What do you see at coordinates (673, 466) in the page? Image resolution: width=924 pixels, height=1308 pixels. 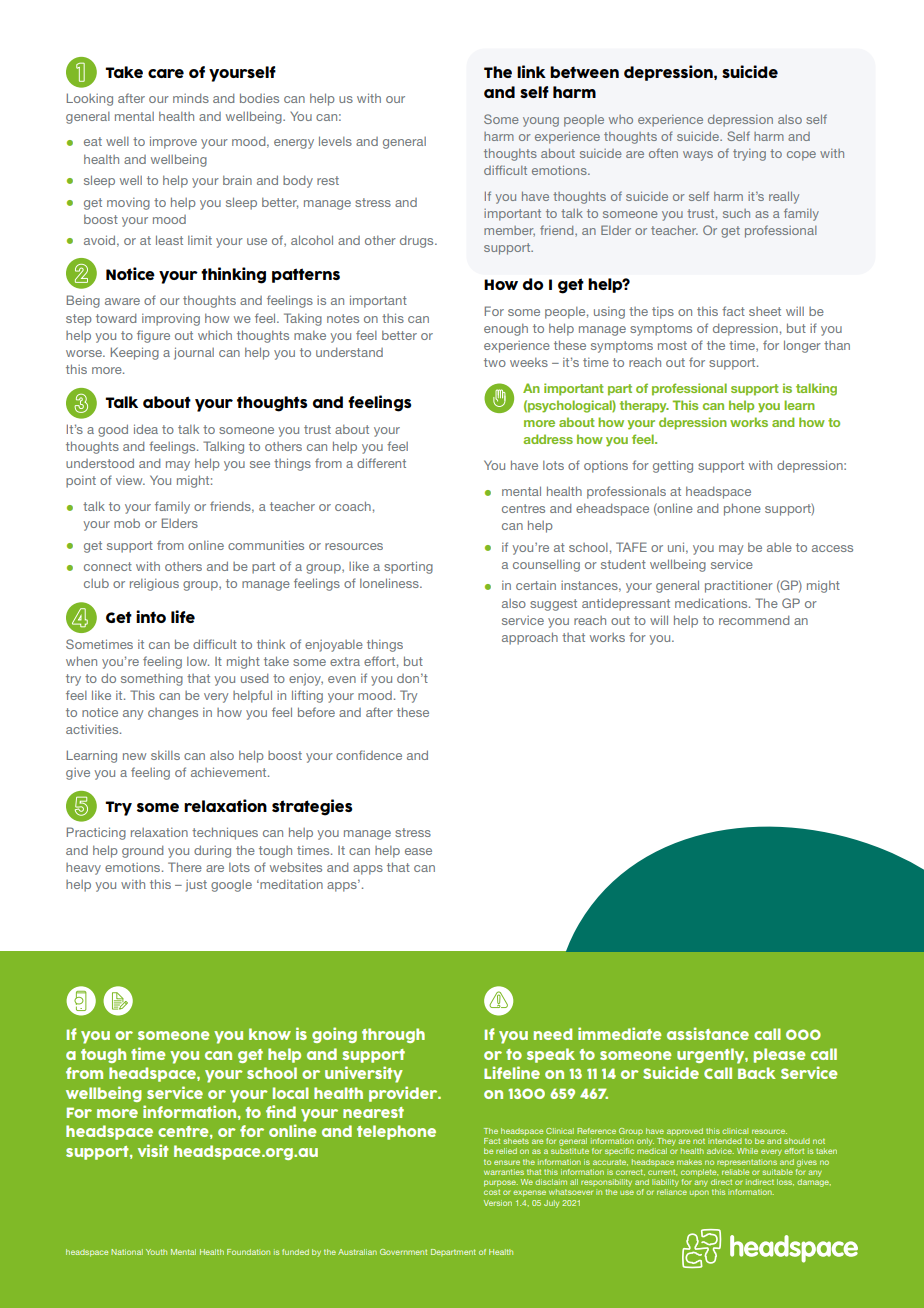 I see `getting` at bounding box center [673, 466].
